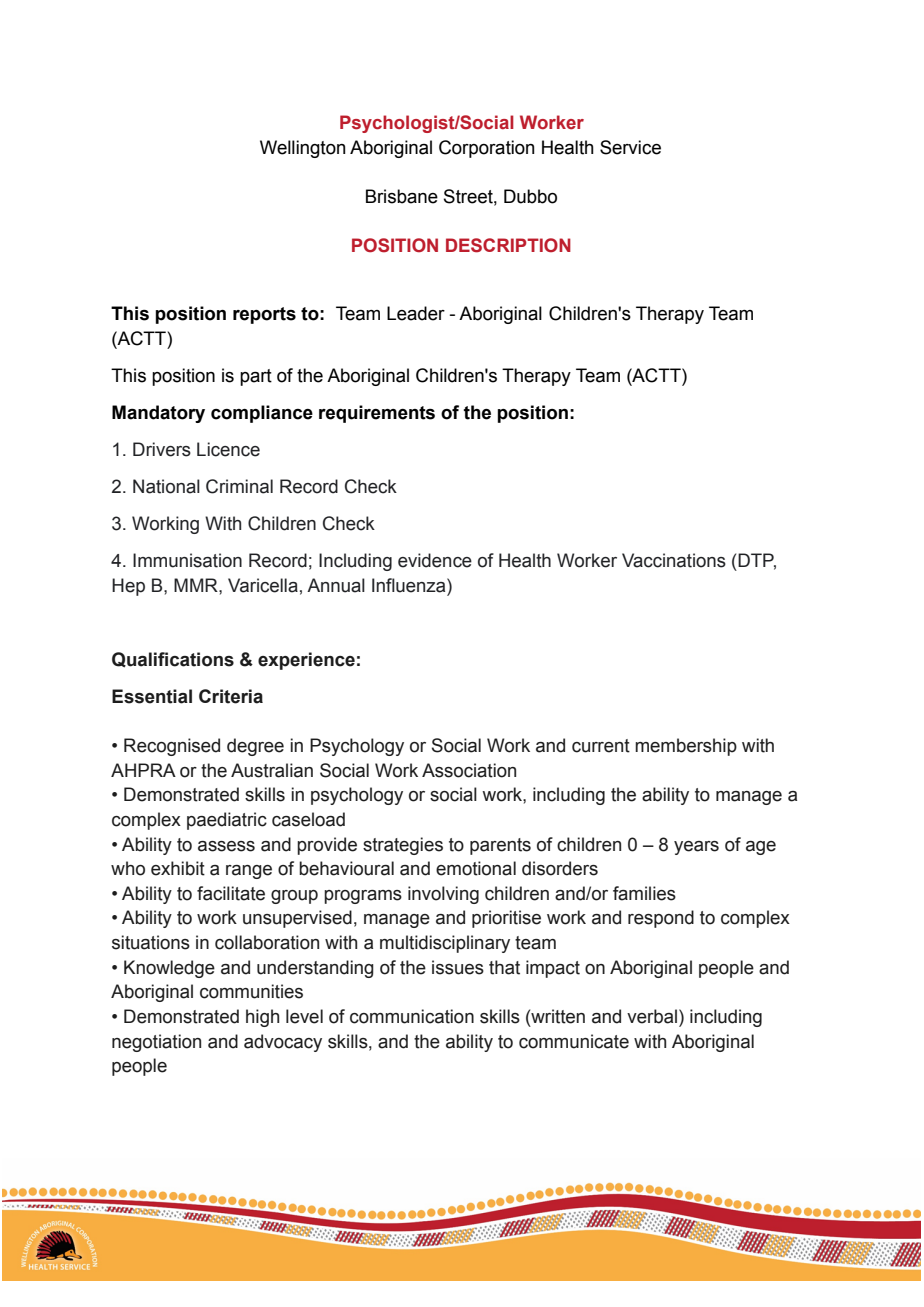 The width and height of the screenshot is (924, 1307). What do you see at coordinates (156, 1043) in the screenshot?
I see `negotiation` at bounding box center [156, 1043].
